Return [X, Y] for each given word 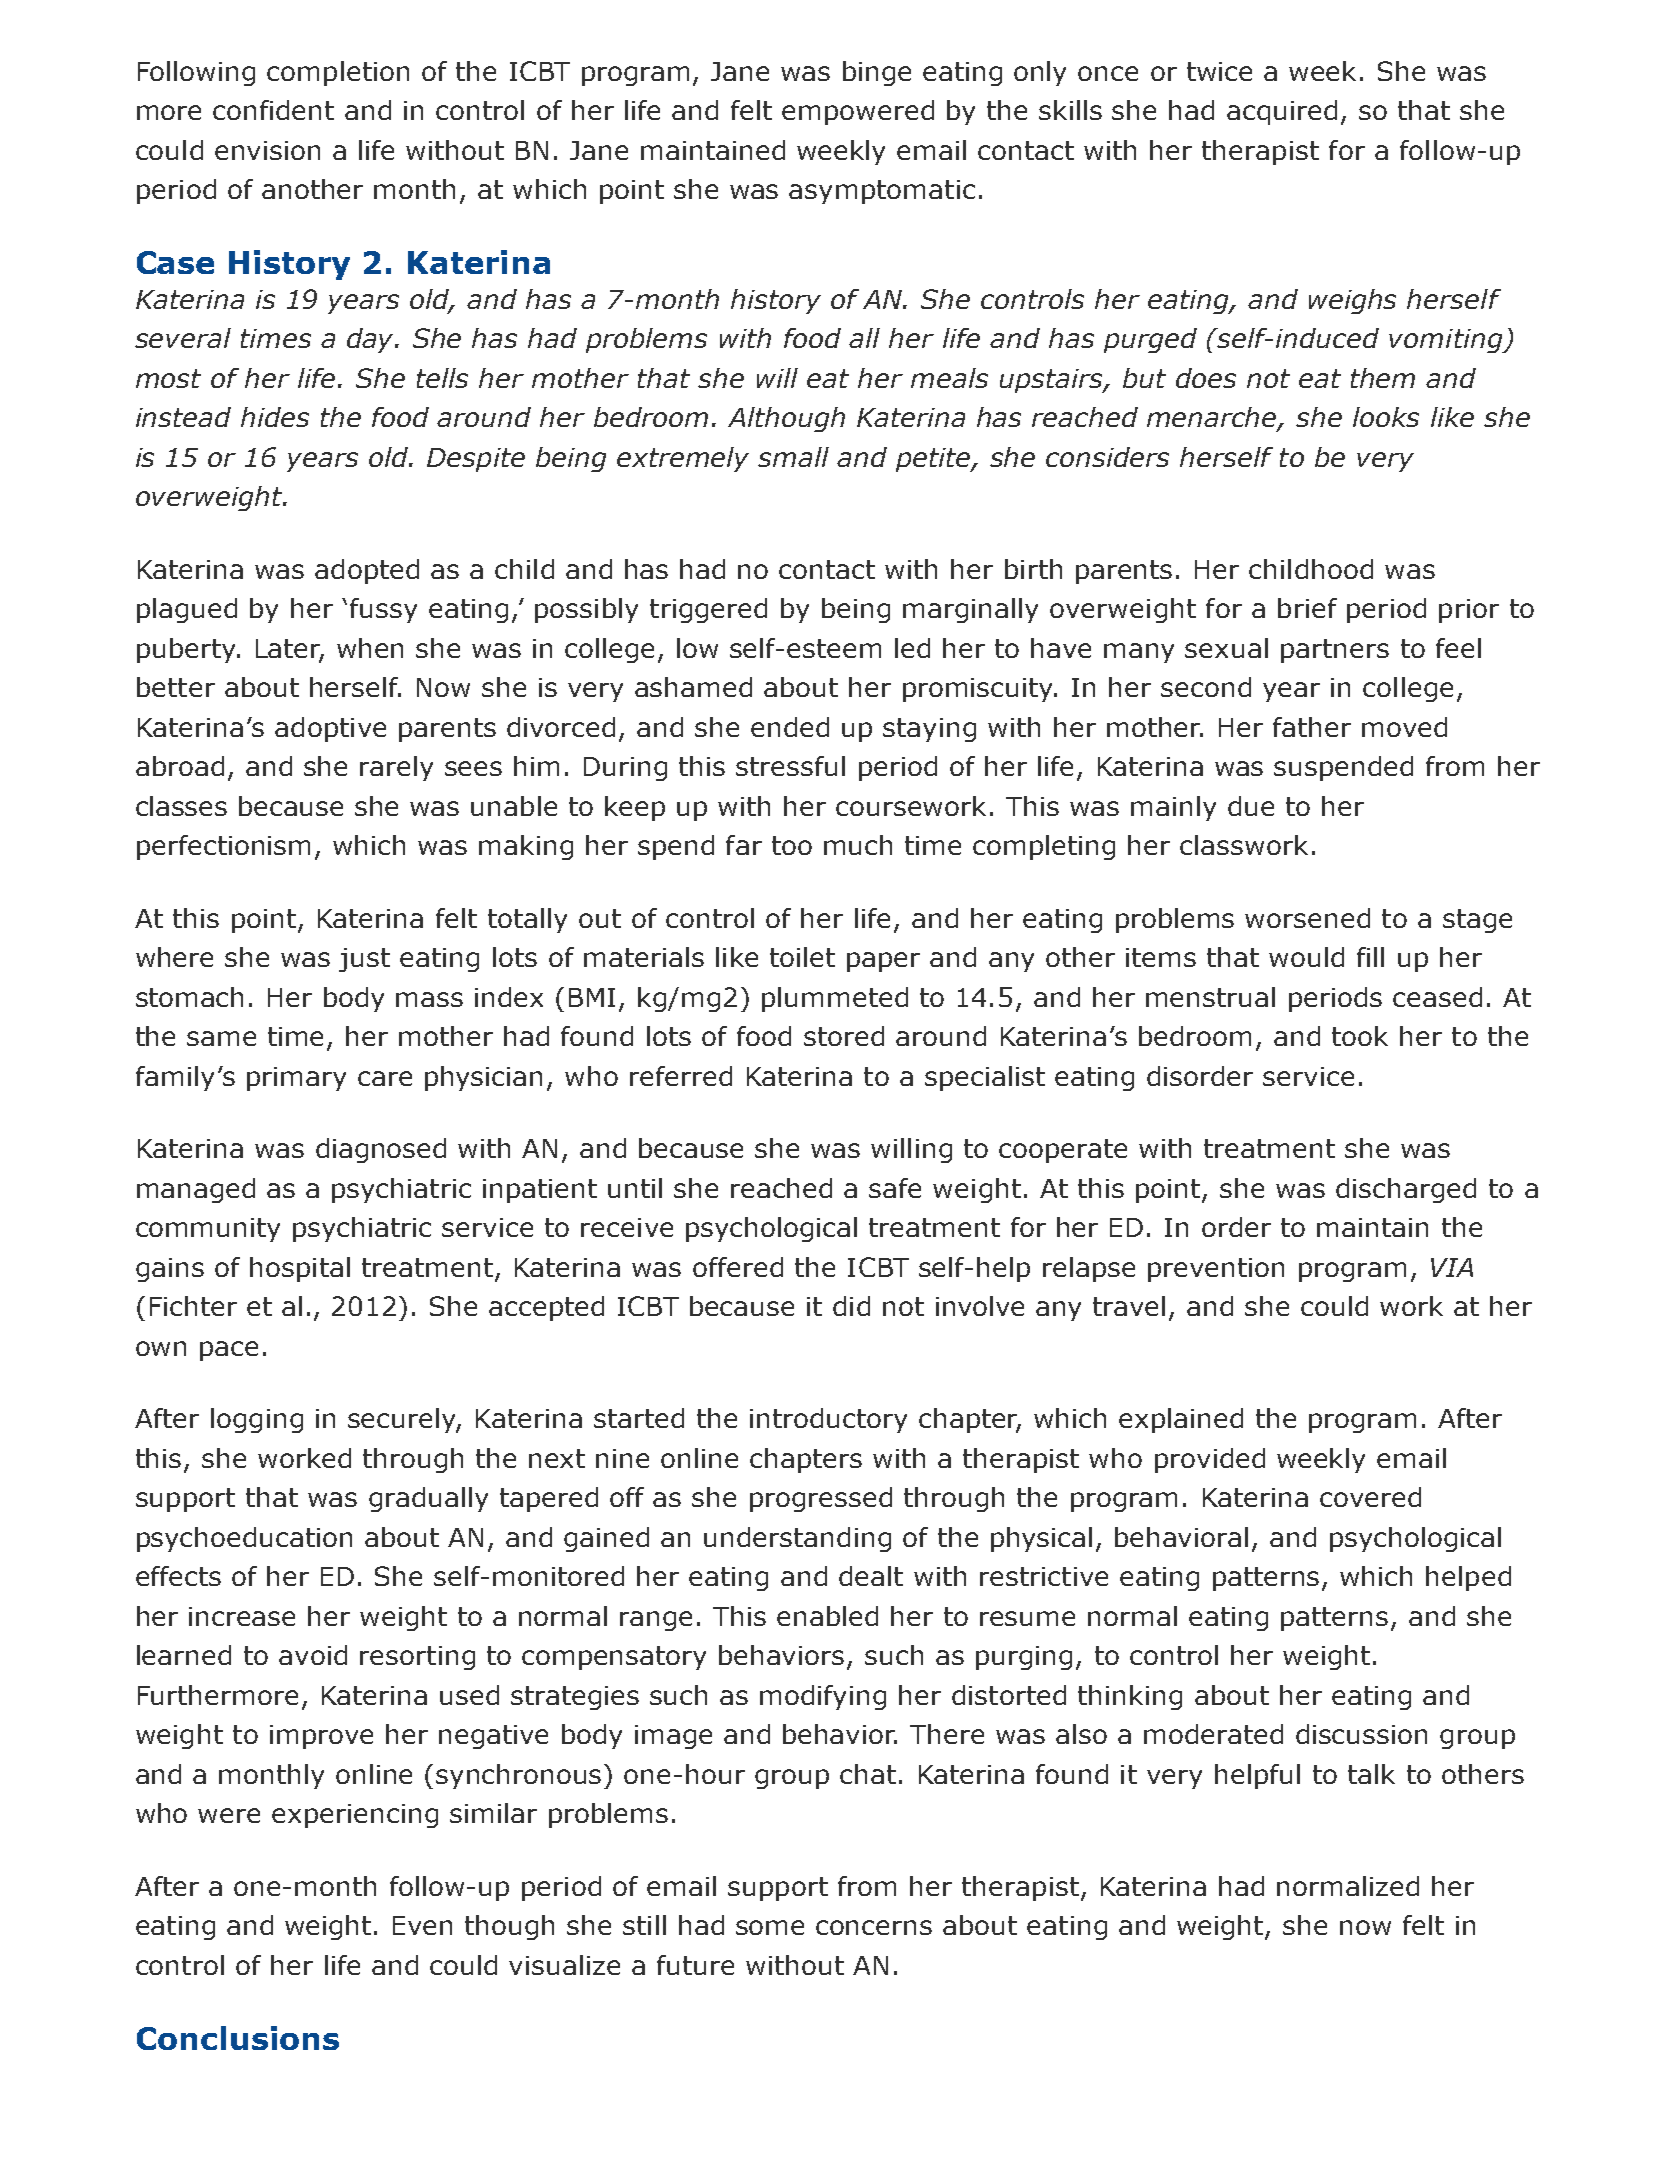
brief [1307, 608]
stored [844, 1036]
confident [273, 110]
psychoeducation [244, 1539]
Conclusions [238, 2038]
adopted [367, 571]
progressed [821, 1499]
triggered [708, 610]
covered [1370, 1497]
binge [877, 73]
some [770, 1927]
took [1360, 1036]
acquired [1282, 112]
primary [296, 1079]
